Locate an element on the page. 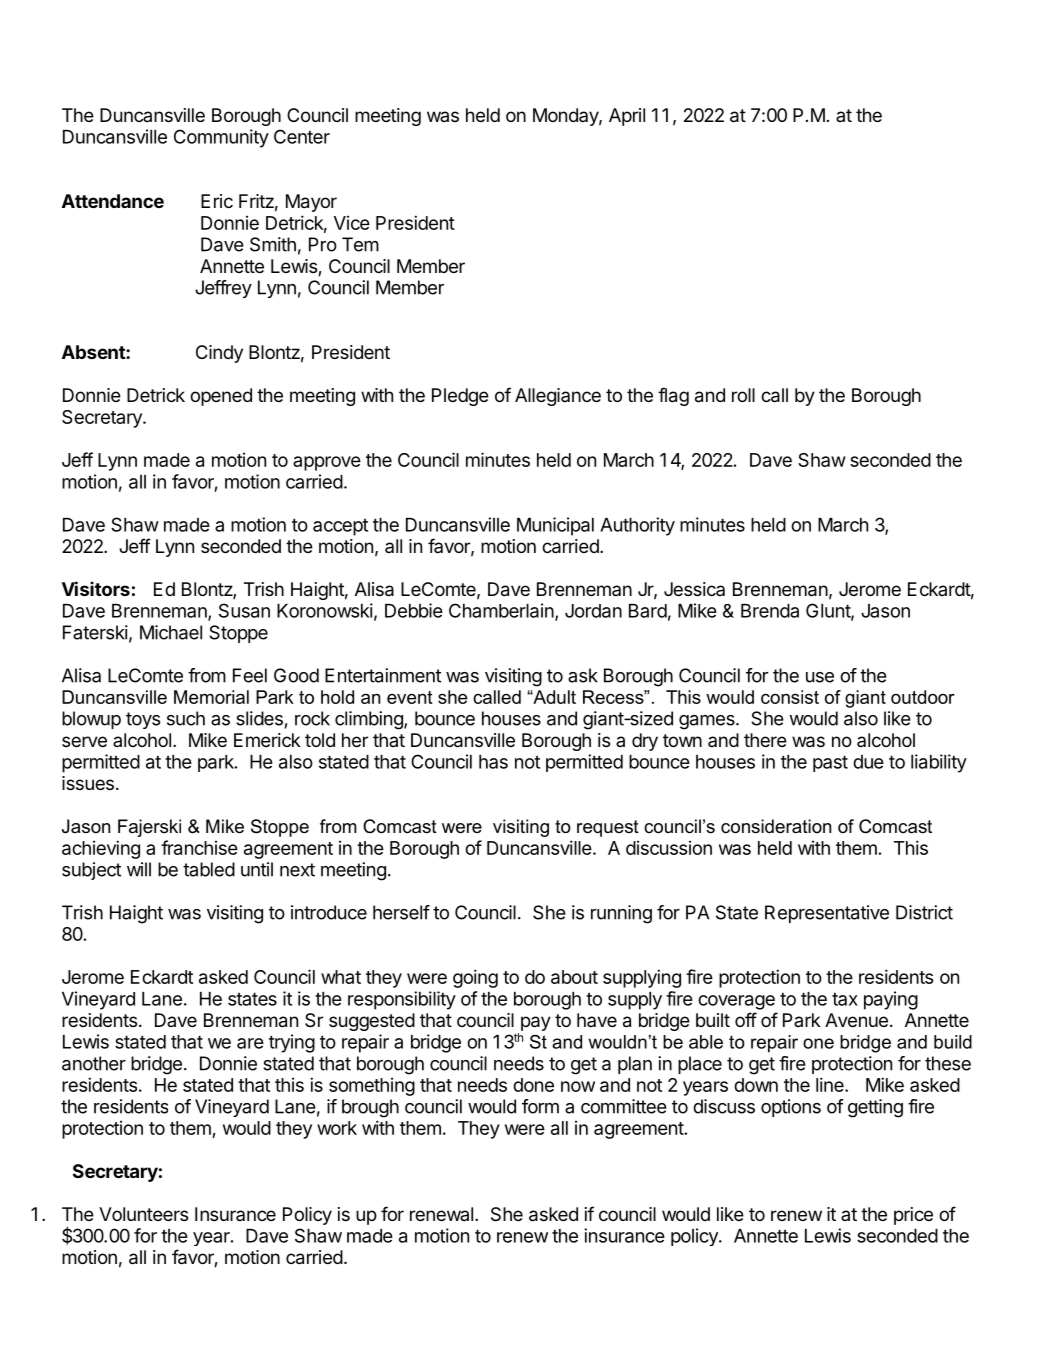 The width and height of the page is (1043, 1349). consideration is located at coordinates (776, 826).
